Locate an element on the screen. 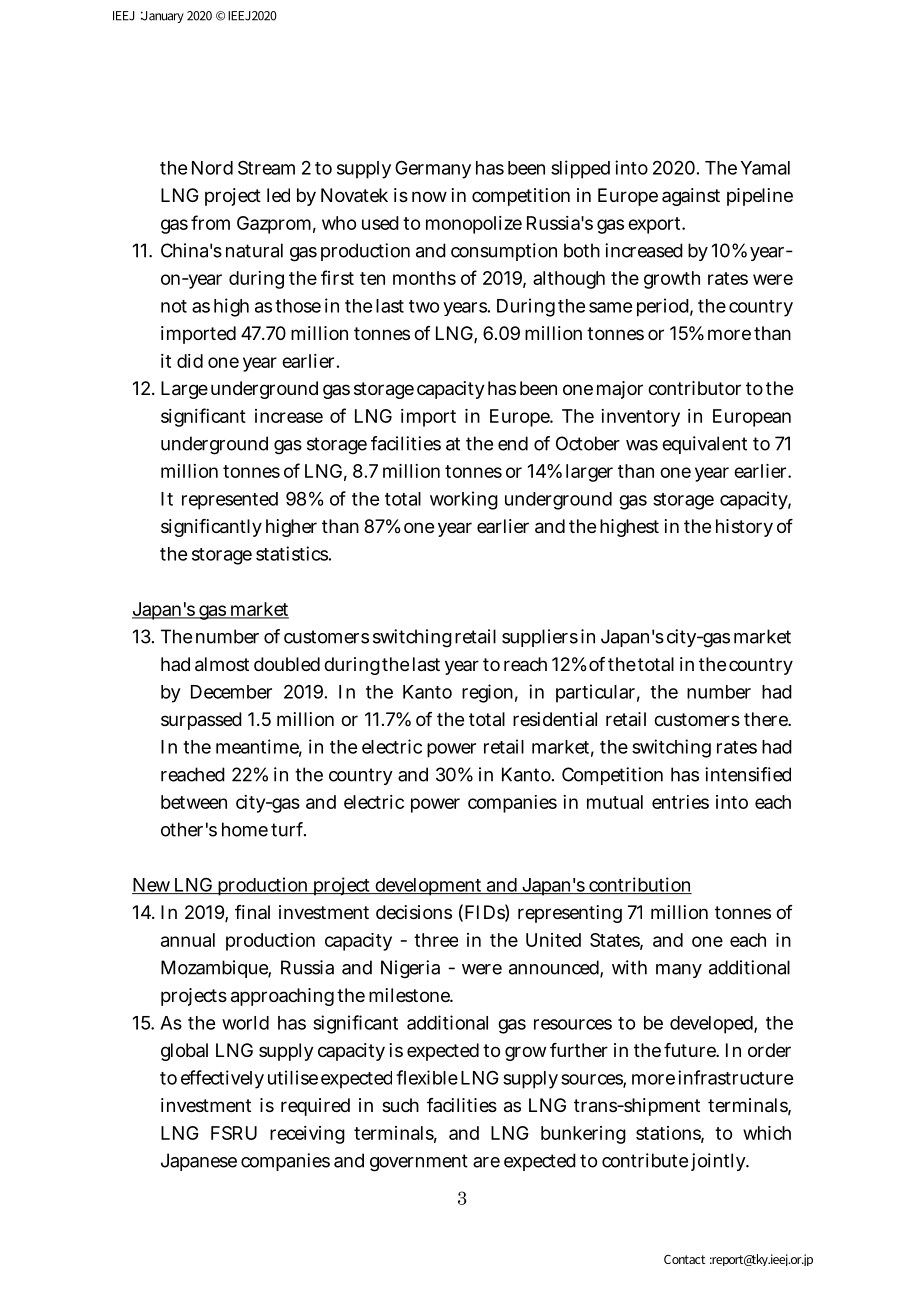  Contact is located at coordinates (684, 1259).
